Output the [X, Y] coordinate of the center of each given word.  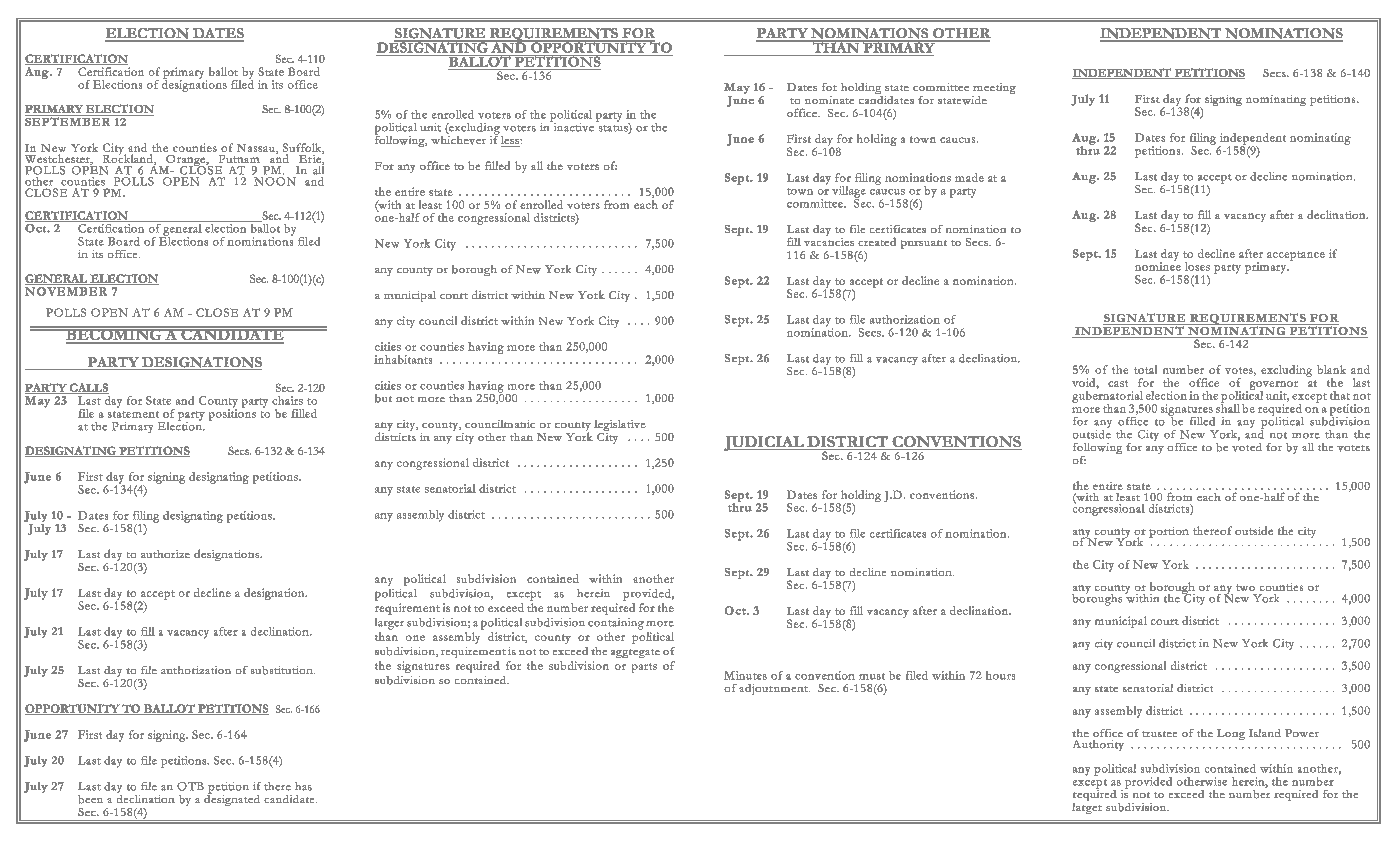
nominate [829, 100]
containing [616, 624]
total [1145, 369]
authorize [165, 554]
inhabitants [403, 359]
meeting [994, 90]
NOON [275, 181]
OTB [190, 786]
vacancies [829, 240]
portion [1169, 532]
